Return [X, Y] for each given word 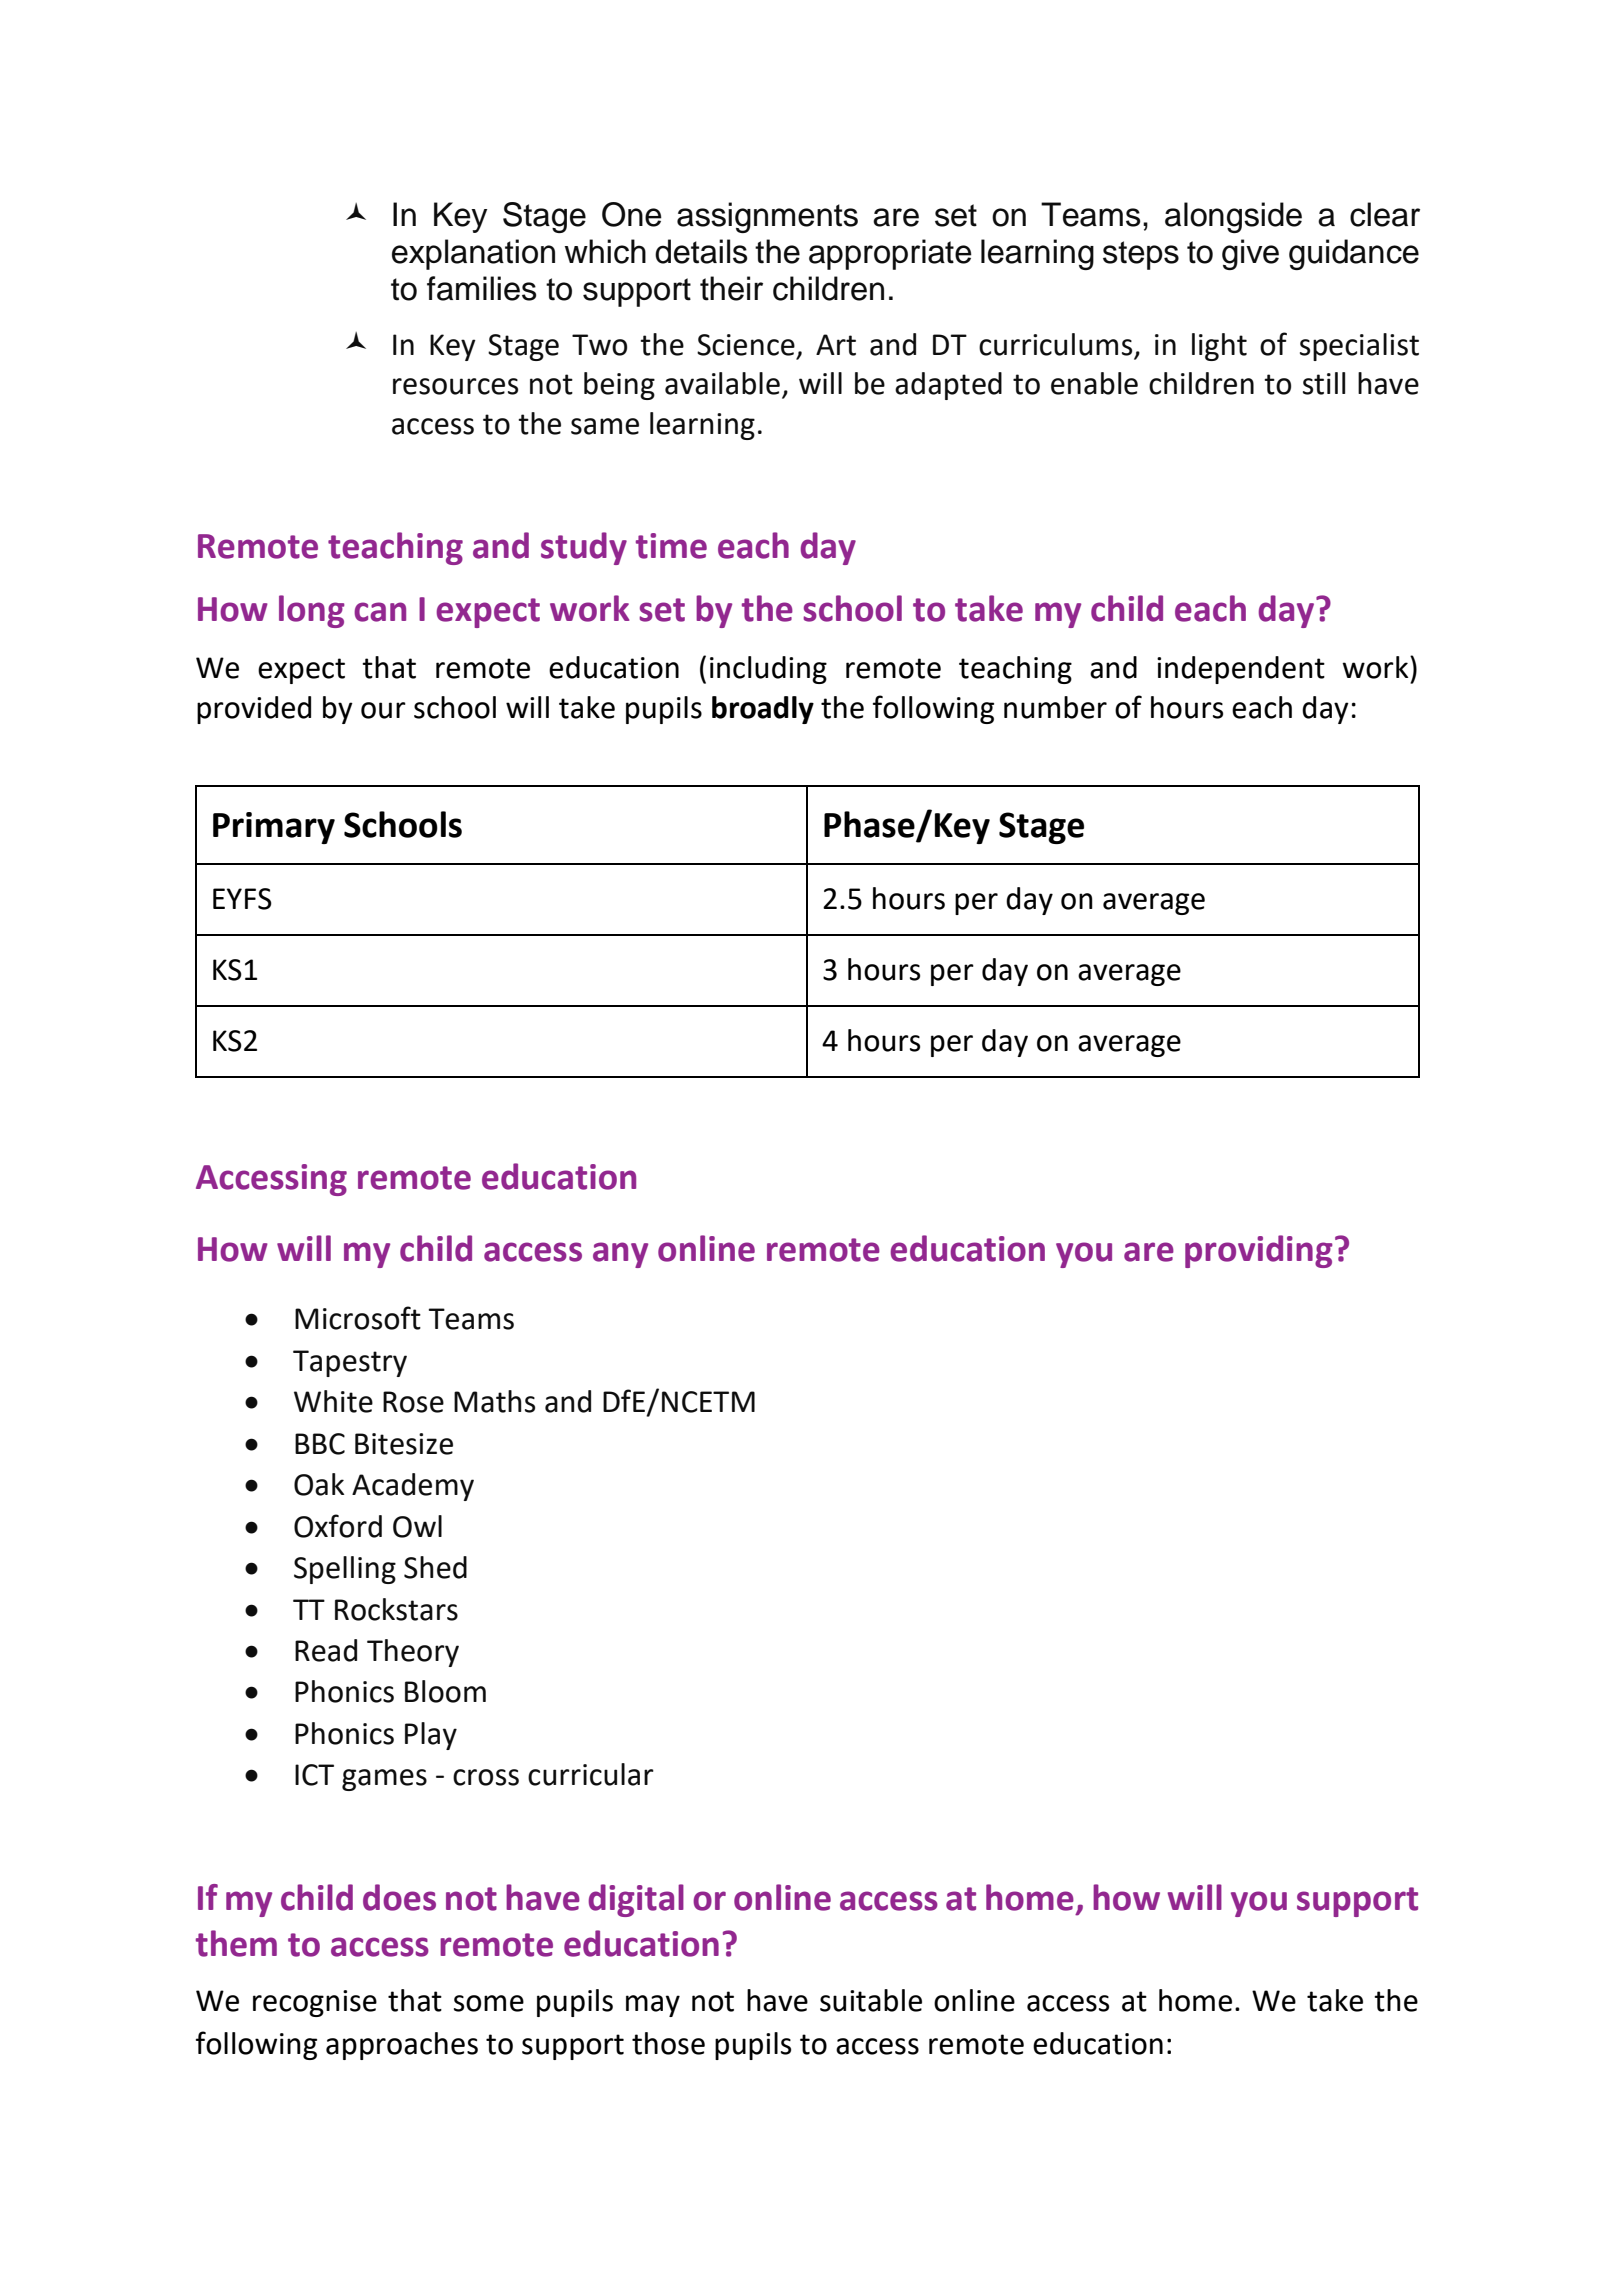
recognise [315, 2003]
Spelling [345, 1570]
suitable [871, 2000]
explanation [473, 254]
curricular [591, 1774]
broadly [763, 710]
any [620, 1255]
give [1250, 254]
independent [1241, 670]
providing [1259, 1251]
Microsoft [358, 1318]
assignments [767, 217]
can [380, 612]
